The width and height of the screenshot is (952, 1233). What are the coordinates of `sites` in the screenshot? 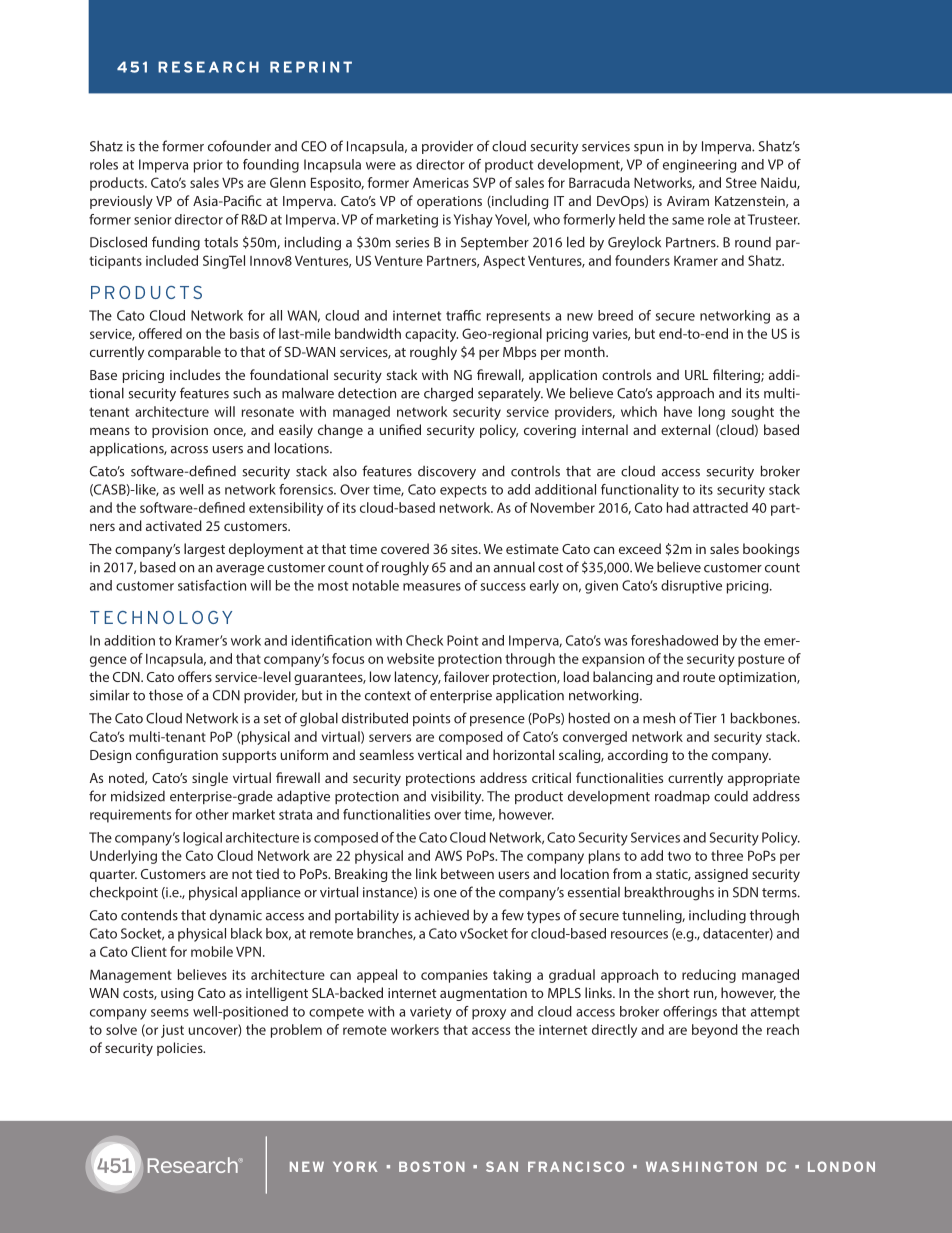 It's located at (465, 549).
